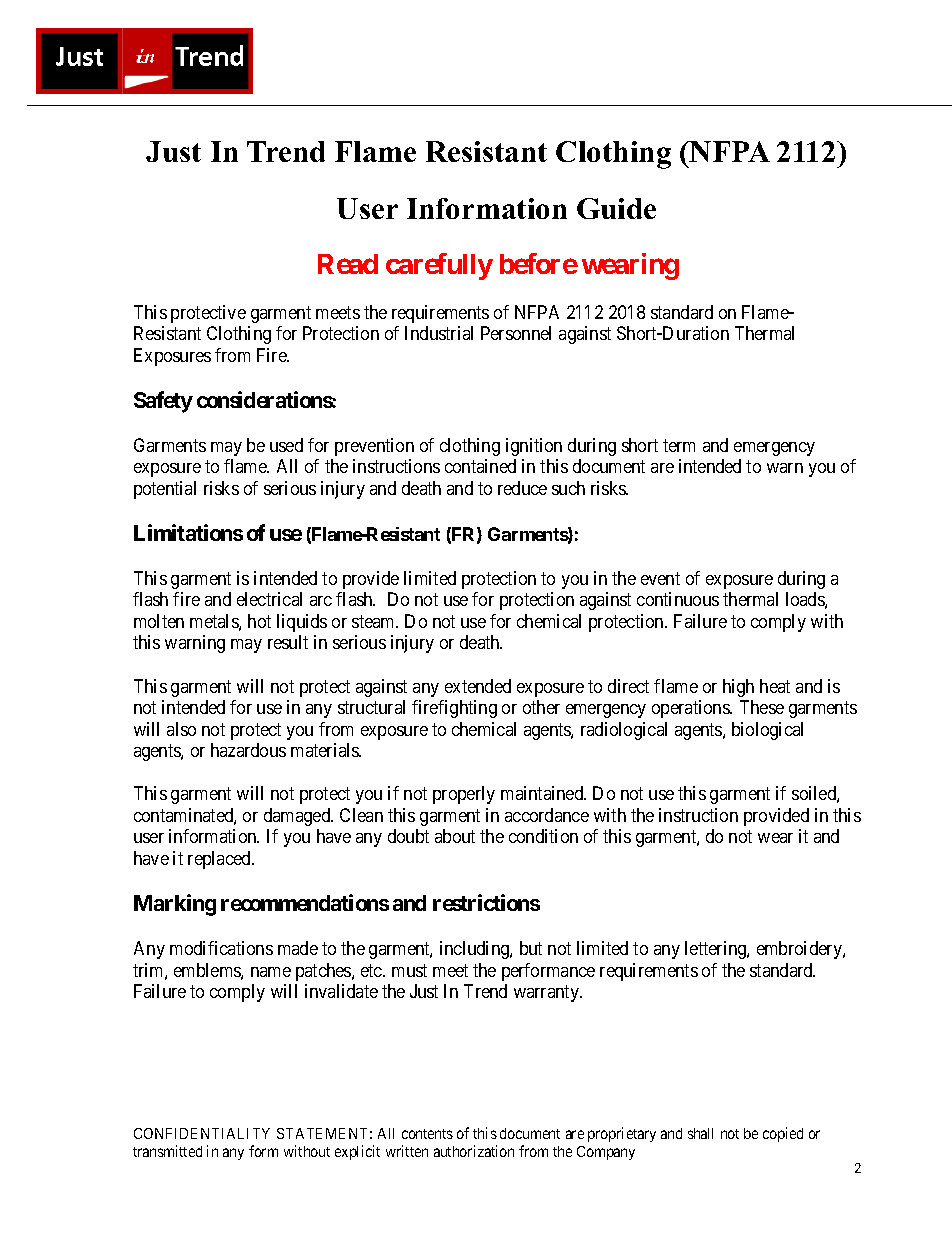  Describe the element at coordinates (202, 1133) in the image. I see `CONFIDENTIALITY` at that location.
